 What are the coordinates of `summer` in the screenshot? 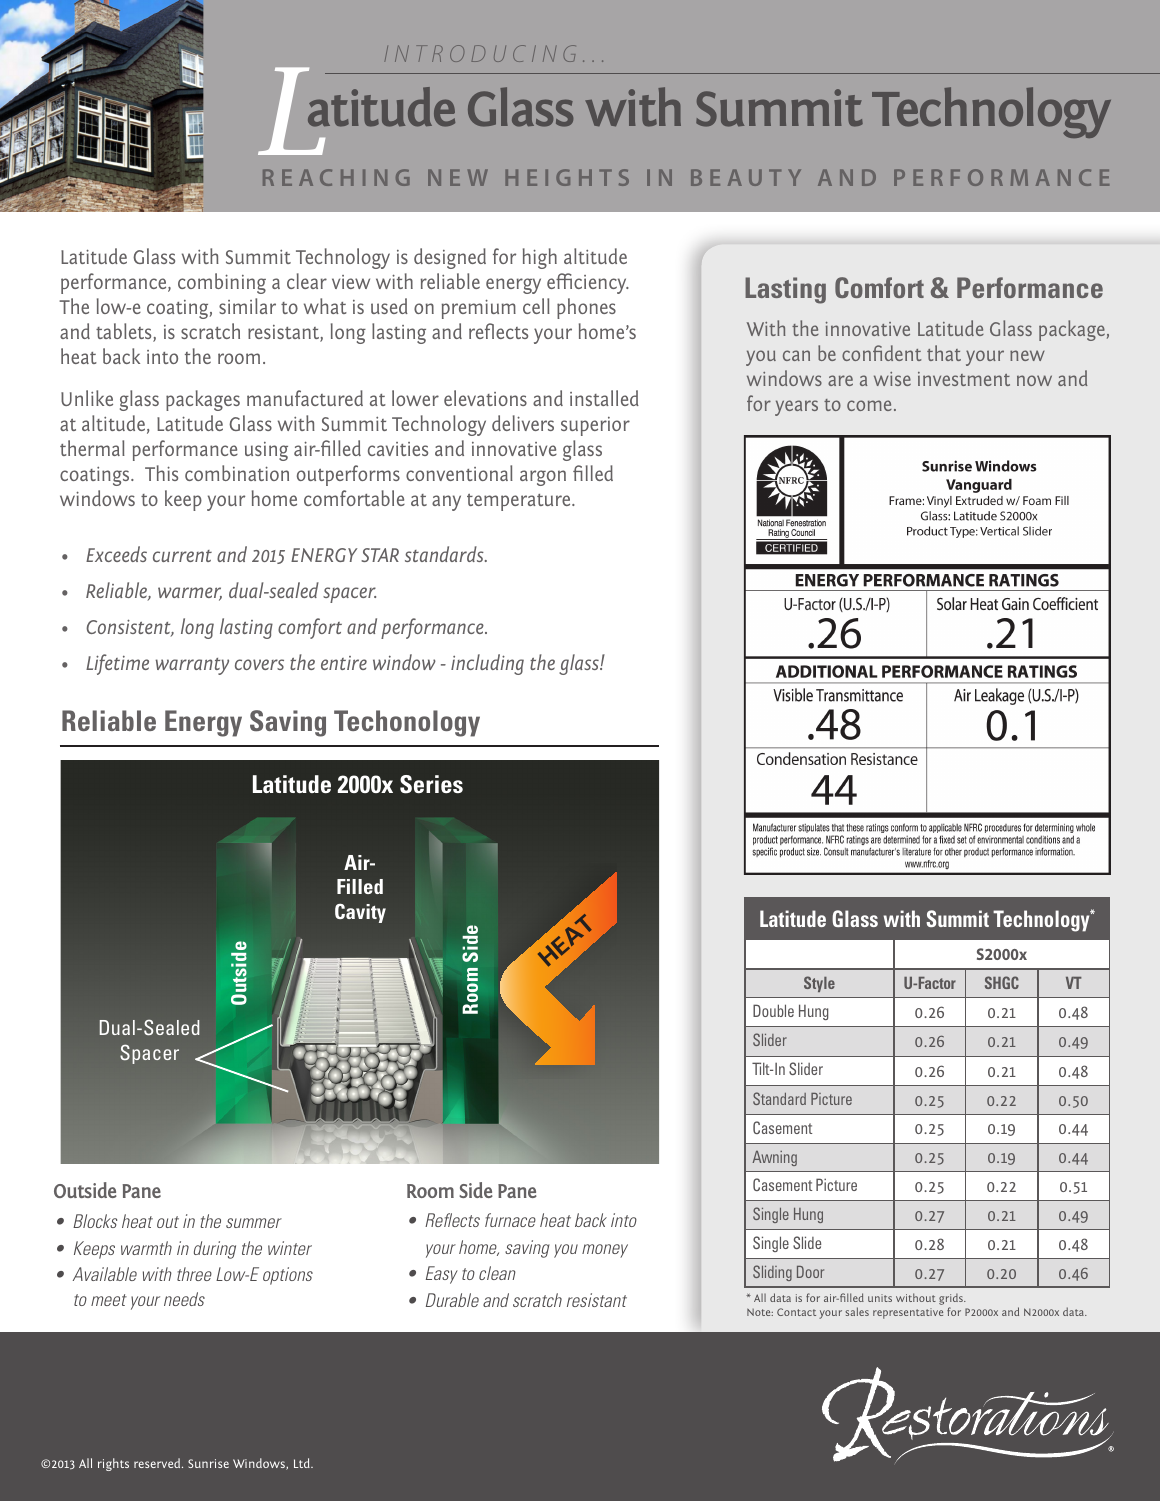 It's located at (254, 1223).
